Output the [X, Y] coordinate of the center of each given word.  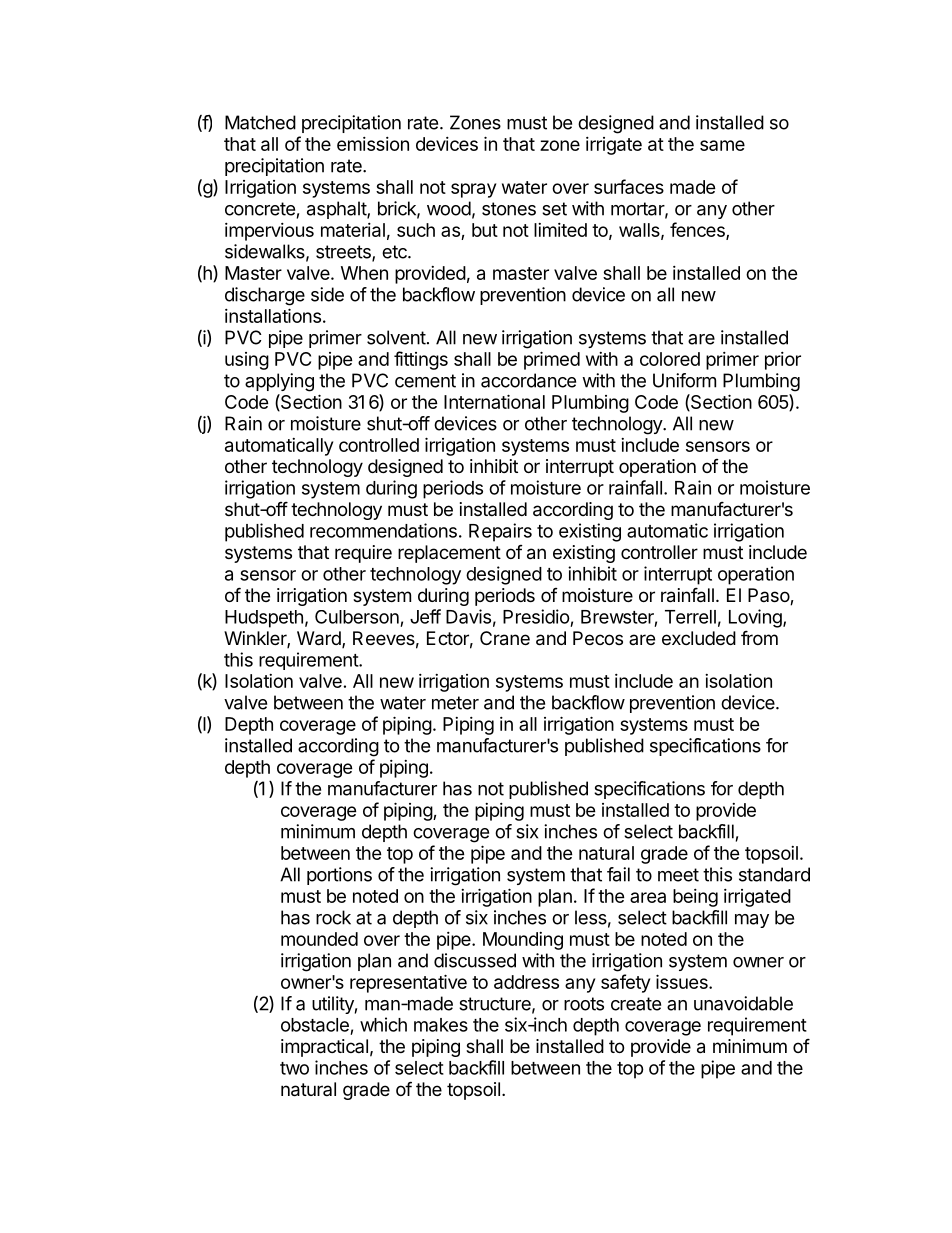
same [722, 145]
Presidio [536, 616]
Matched [260, 122]
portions [339, 876]
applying [279, 382]
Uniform [684, 380]
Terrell [690, 617]
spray [473, 190]
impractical [324, 1048]
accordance [528, 380]
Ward [320, 639]
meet [678, 875]
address [526, 982]
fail [618, 874]
